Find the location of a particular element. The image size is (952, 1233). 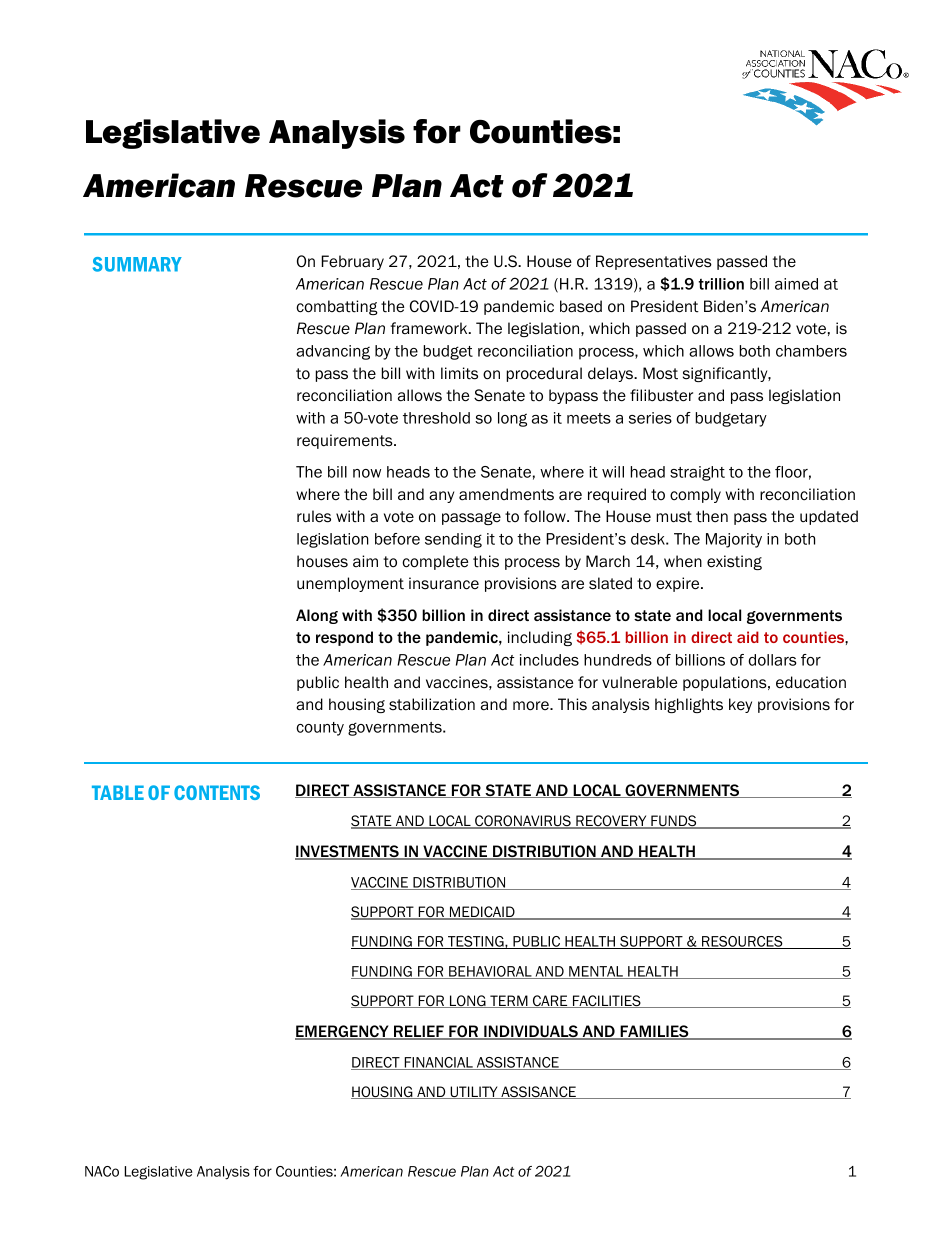

FAMILIES is located at coordinates (654, 1032).
